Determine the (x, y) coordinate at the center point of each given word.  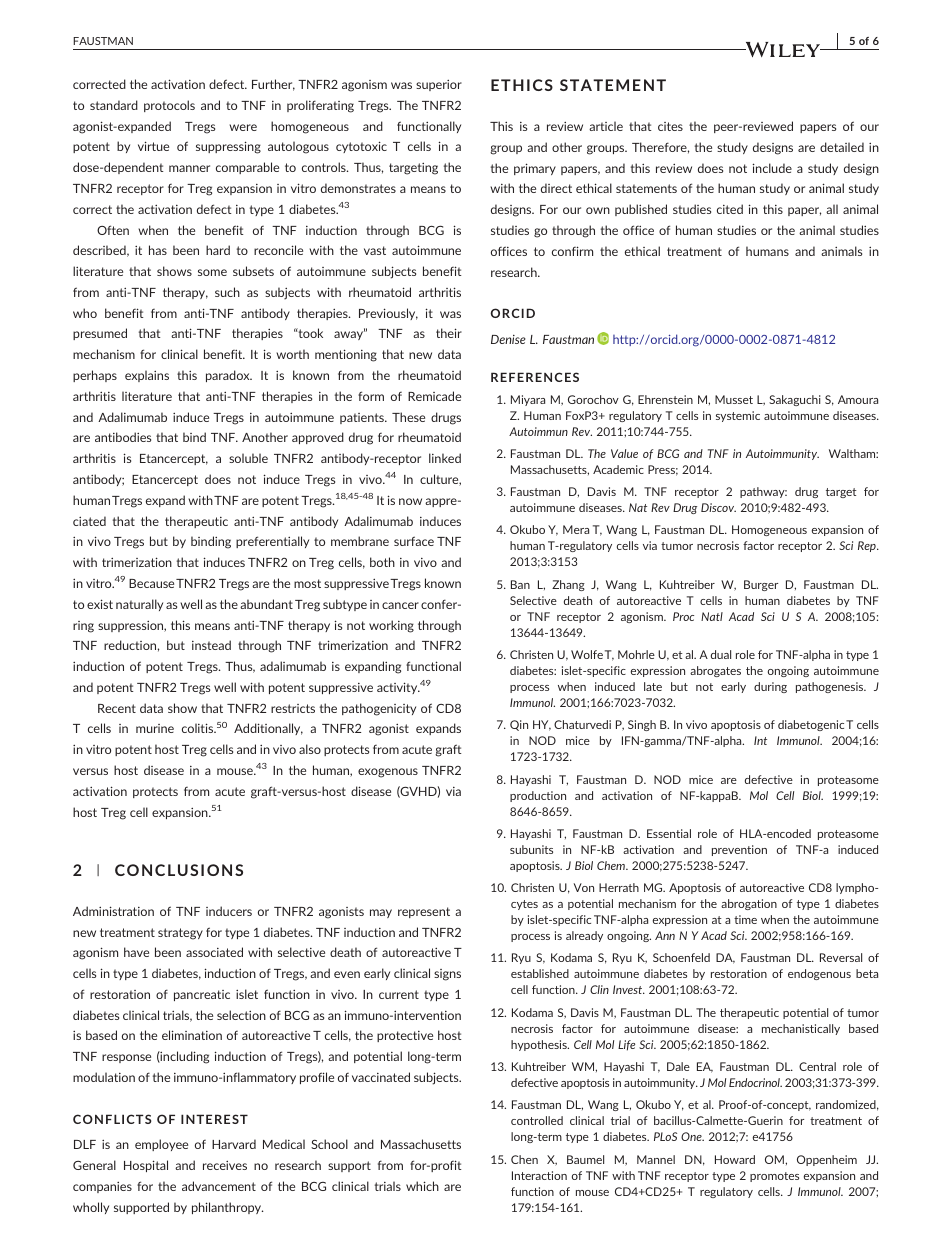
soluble (248, 458)
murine (155, 728)
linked (445, 458)
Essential (669, 833)
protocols (169, 106)
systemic (738, 416)
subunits (531, 849)
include (772, 168)
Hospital (146, 1166)
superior (439, 85)
